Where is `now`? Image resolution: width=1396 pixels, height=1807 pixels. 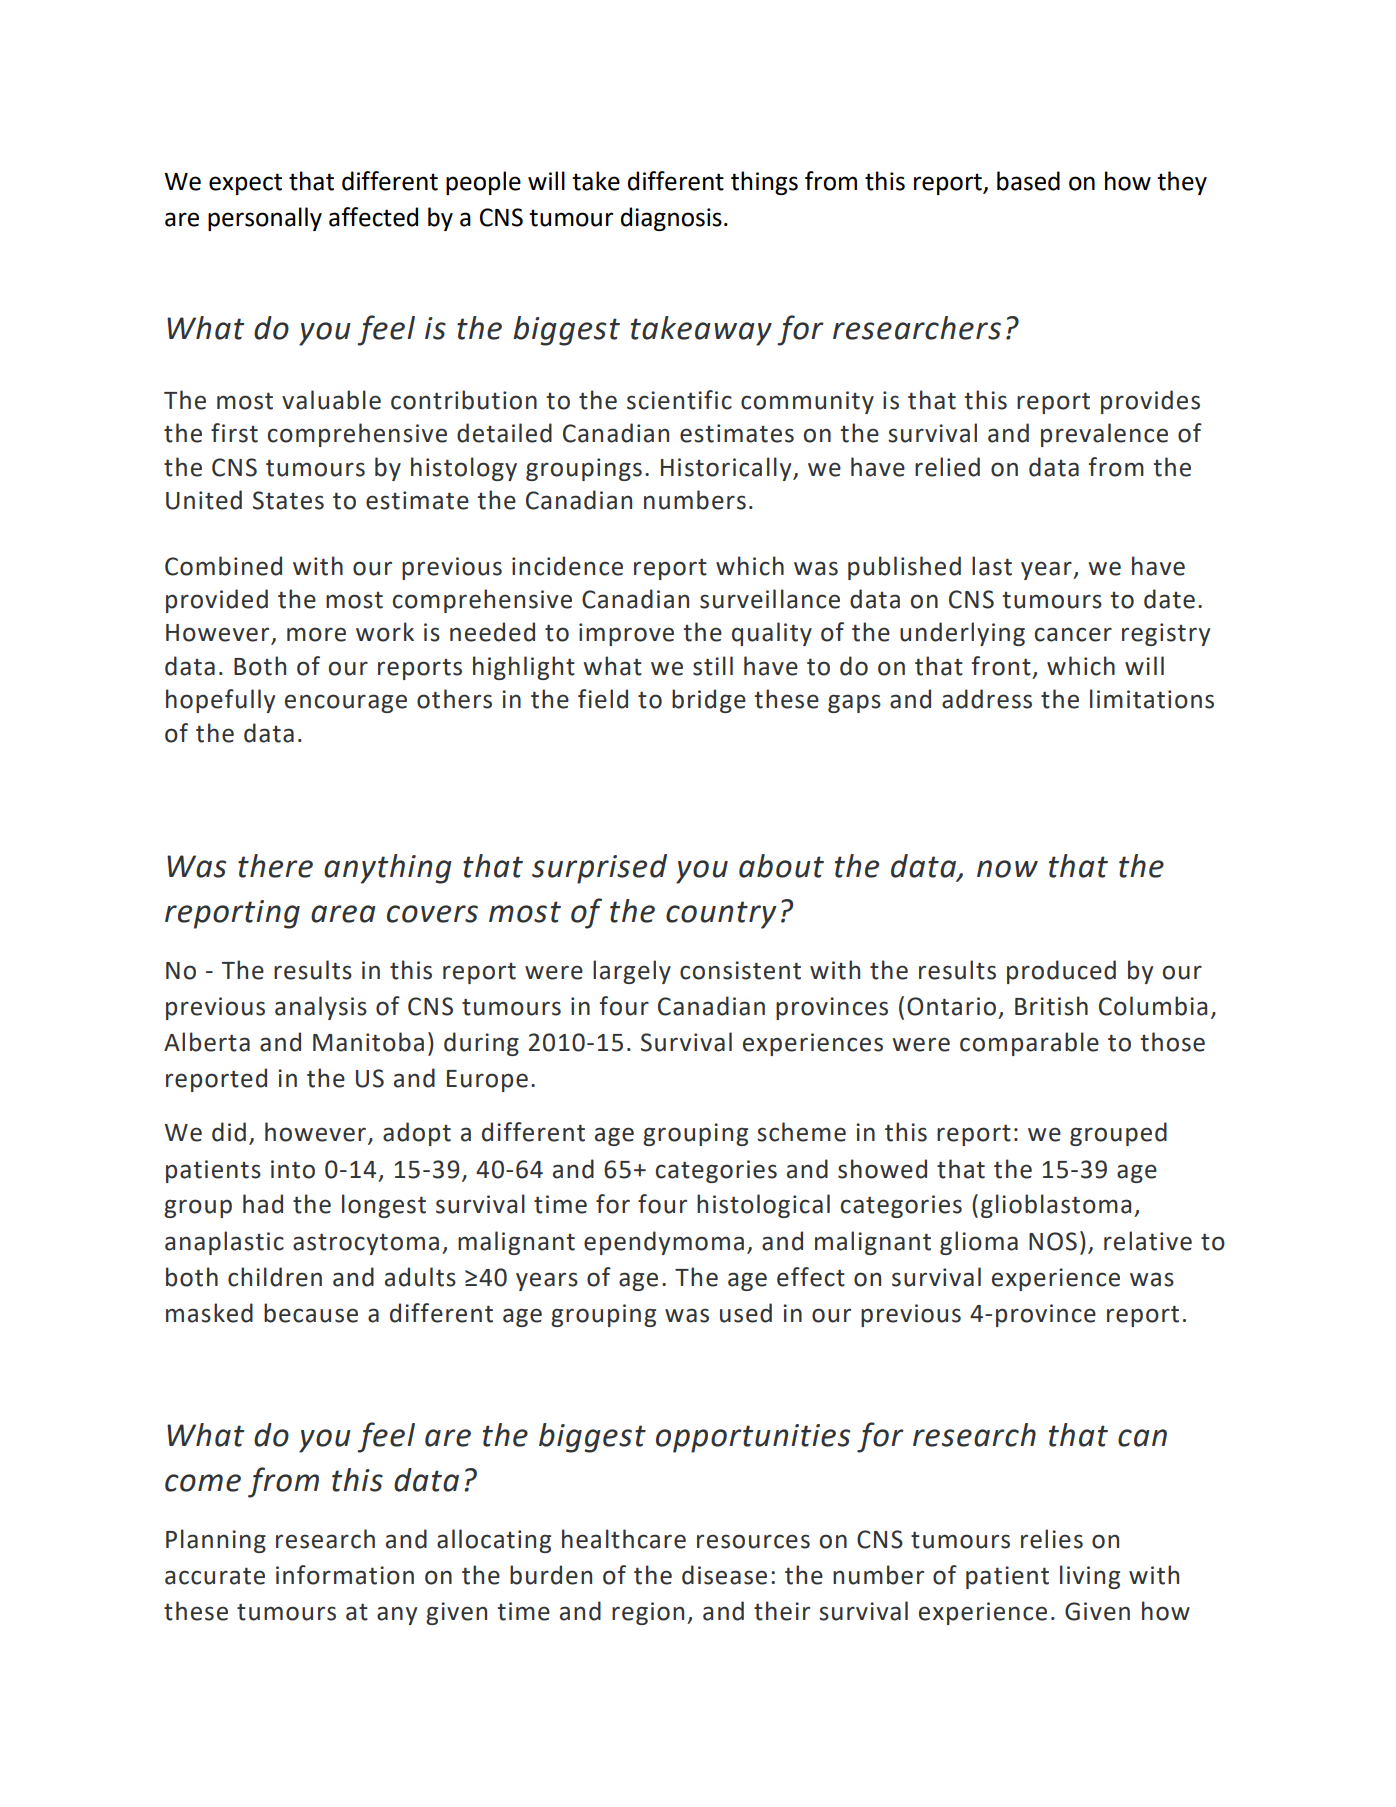 now is located at coordinates (1007, 869).
